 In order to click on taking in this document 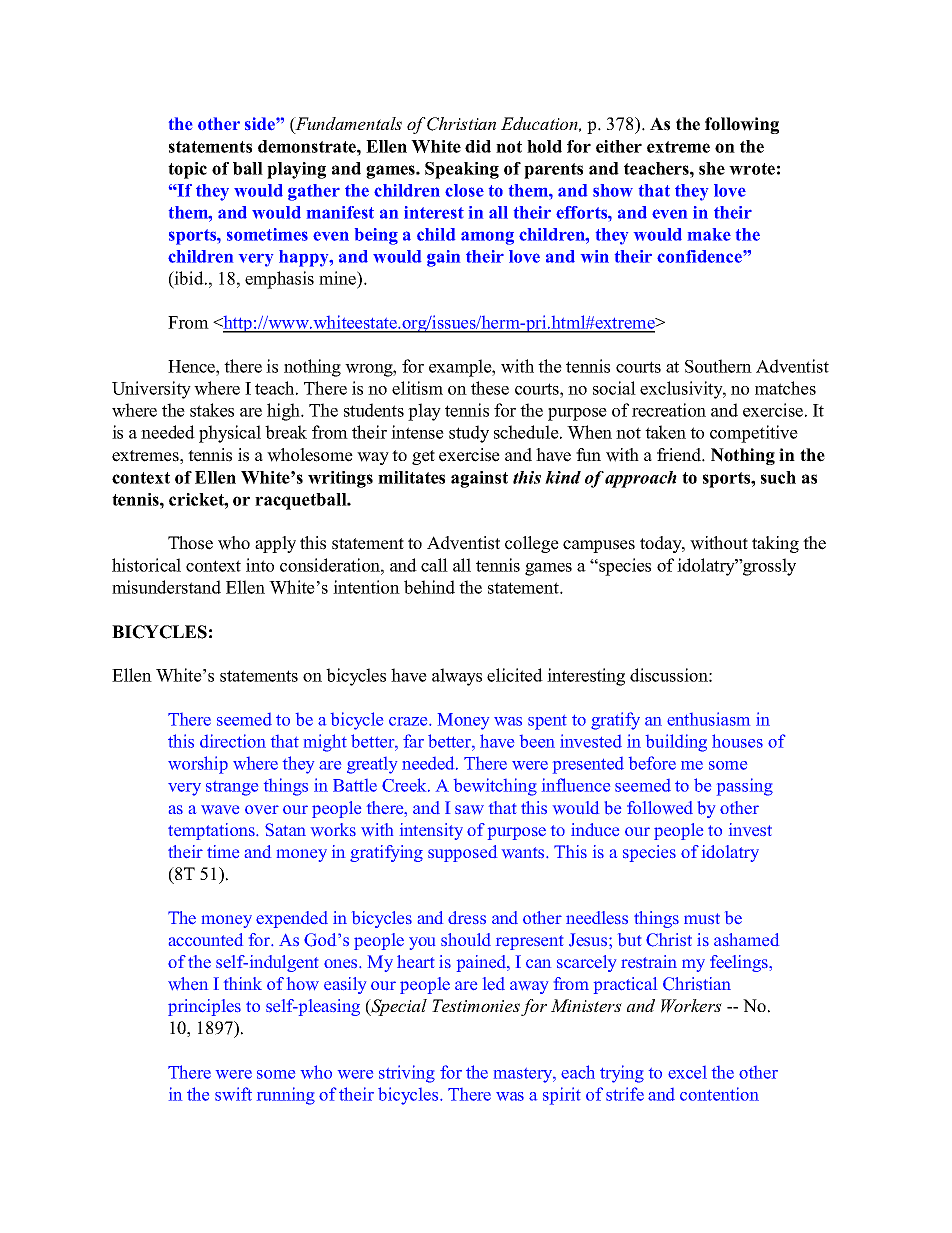, I will do `click(775, 544)`.
